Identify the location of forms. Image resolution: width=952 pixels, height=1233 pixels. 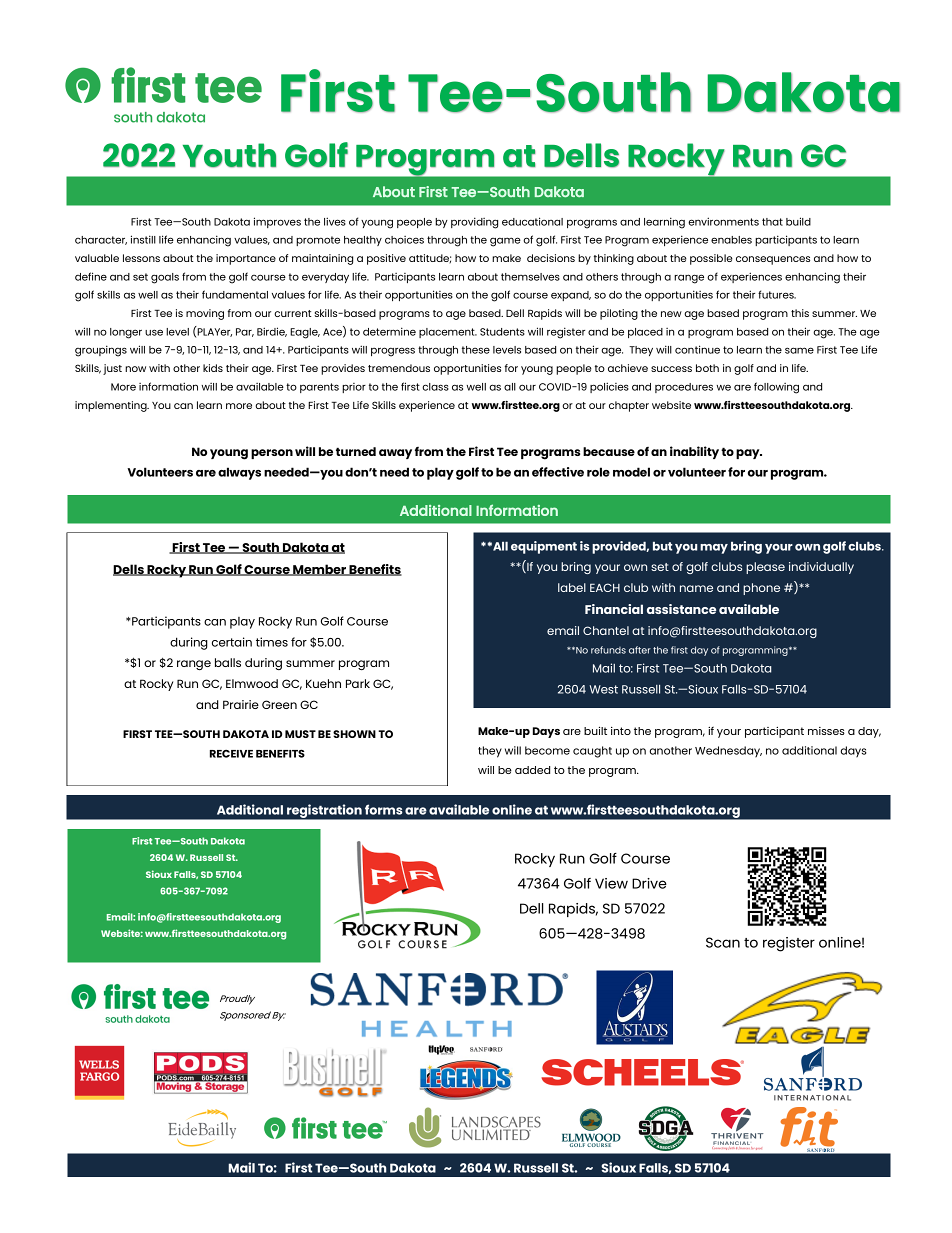
(384, 809).
